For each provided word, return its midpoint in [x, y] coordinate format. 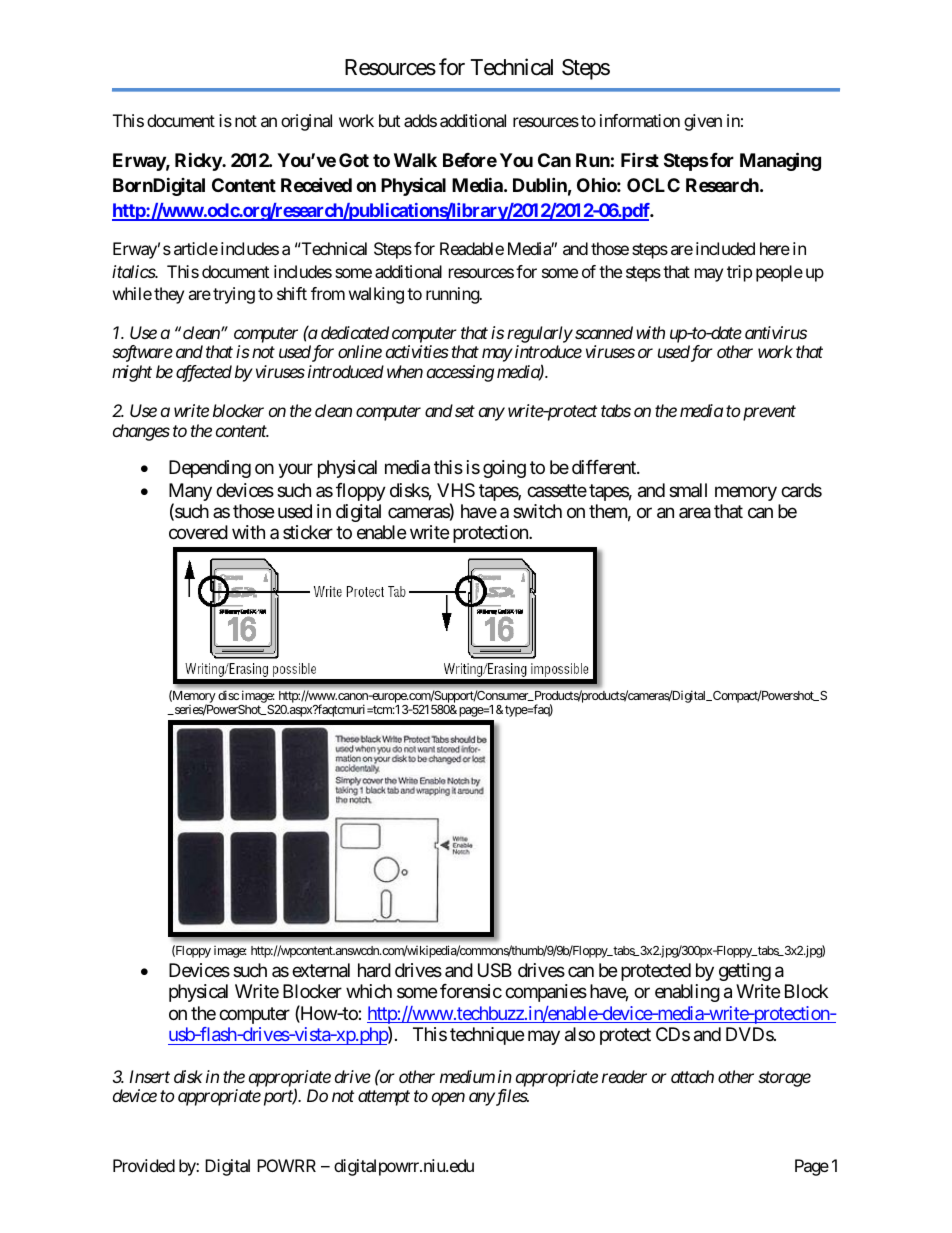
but [389, 120]
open [448, 1099]
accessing [460, 373]
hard [374, 970]
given [703, 122]
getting [745, 972]
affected [204, 373]
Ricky [199, 161]
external [321, 970]
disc [228, 695]
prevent [768, 413]
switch [537, 511]
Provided [144, 1165]
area [695, 513]
